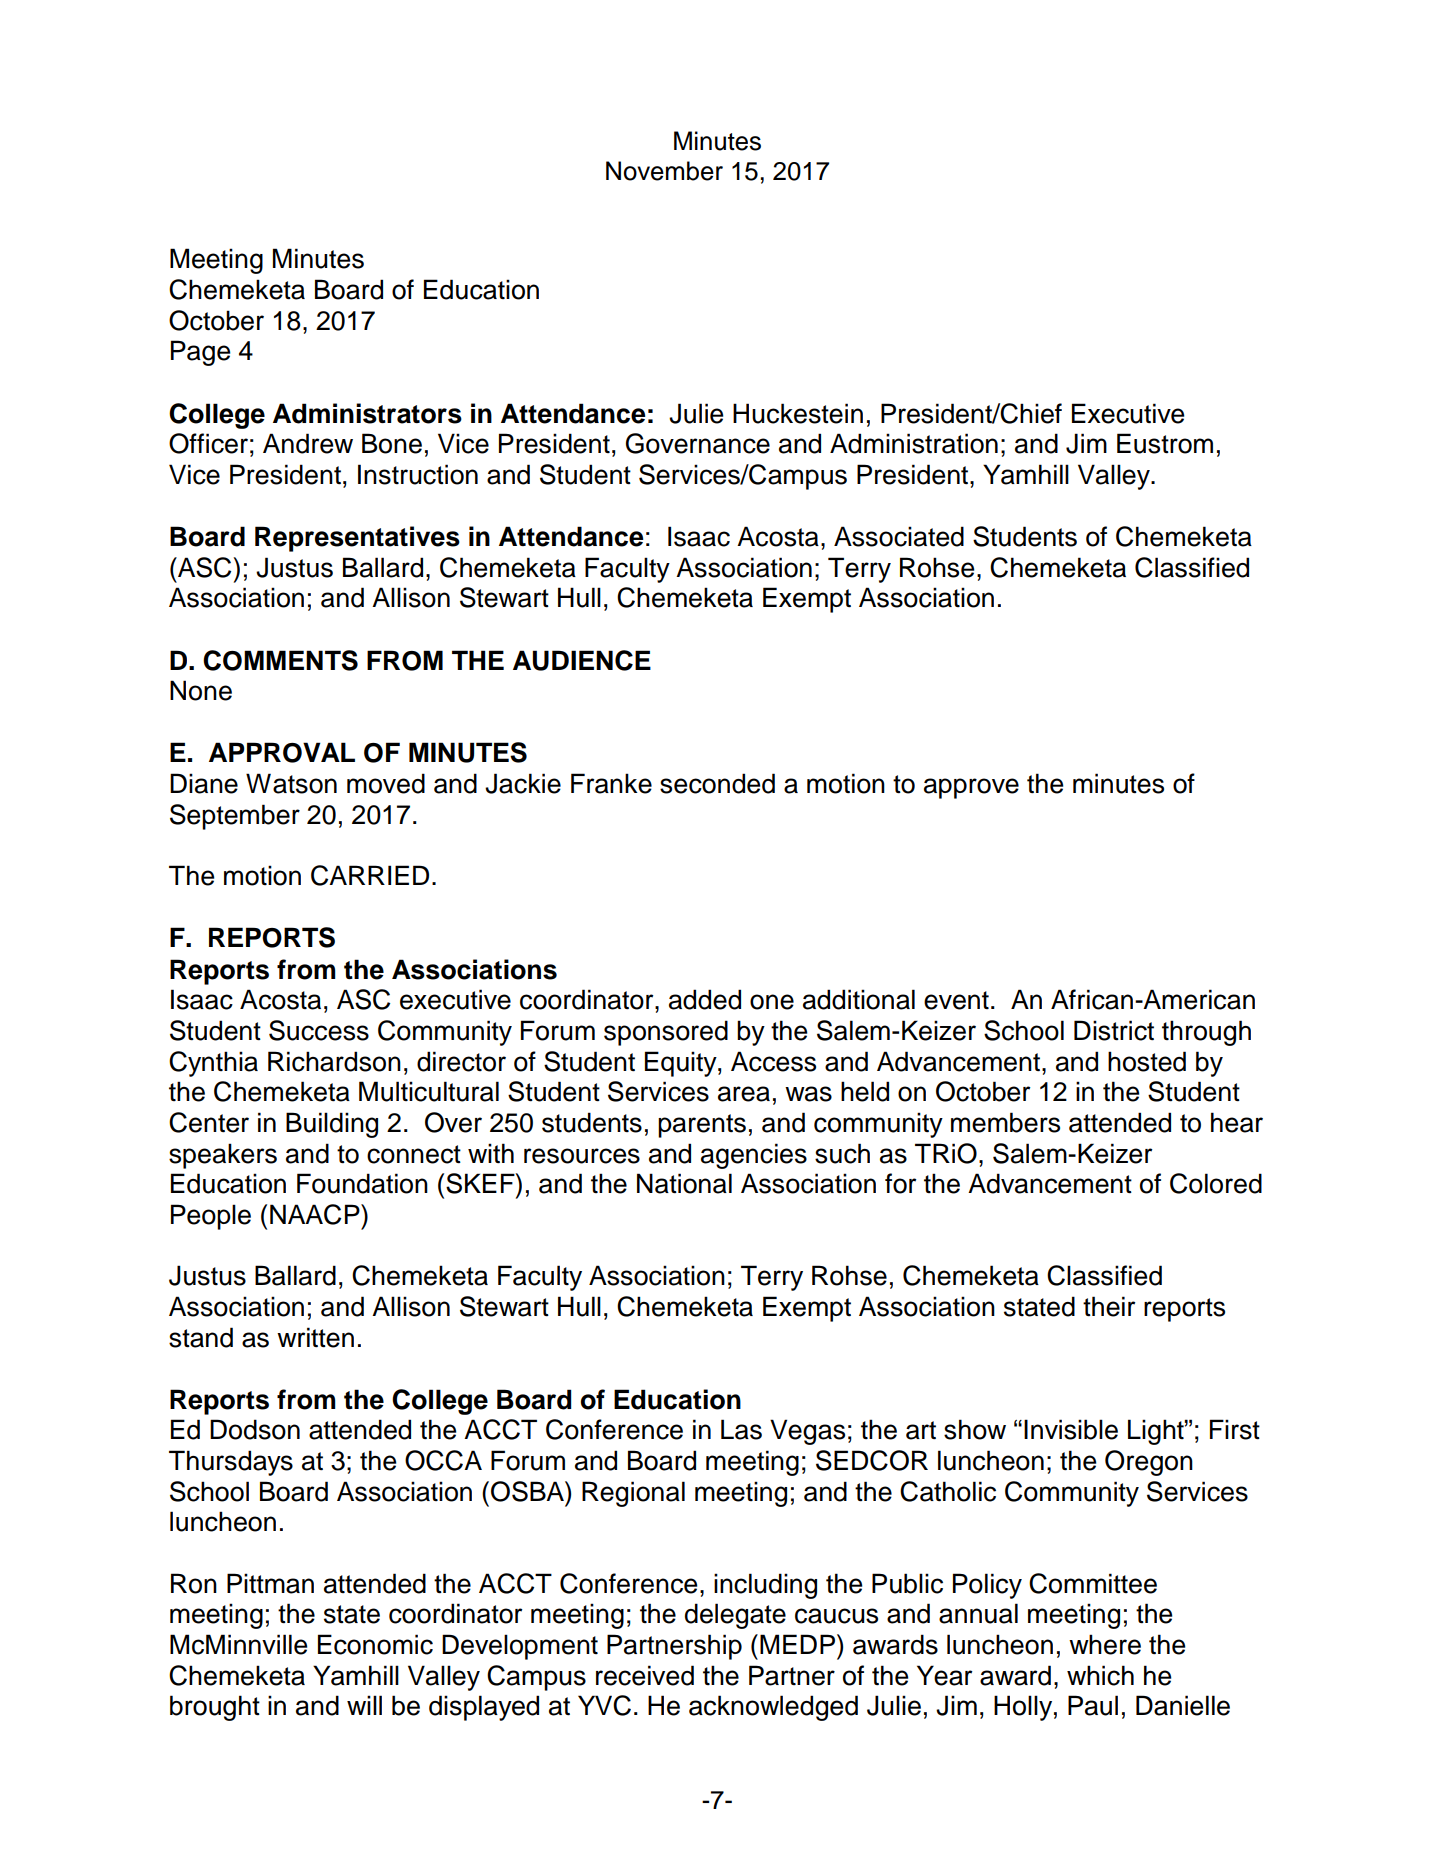  What do you see at coordinates (914, 443) in the image?
I see `Administration` at bounding box center [914, 443].
